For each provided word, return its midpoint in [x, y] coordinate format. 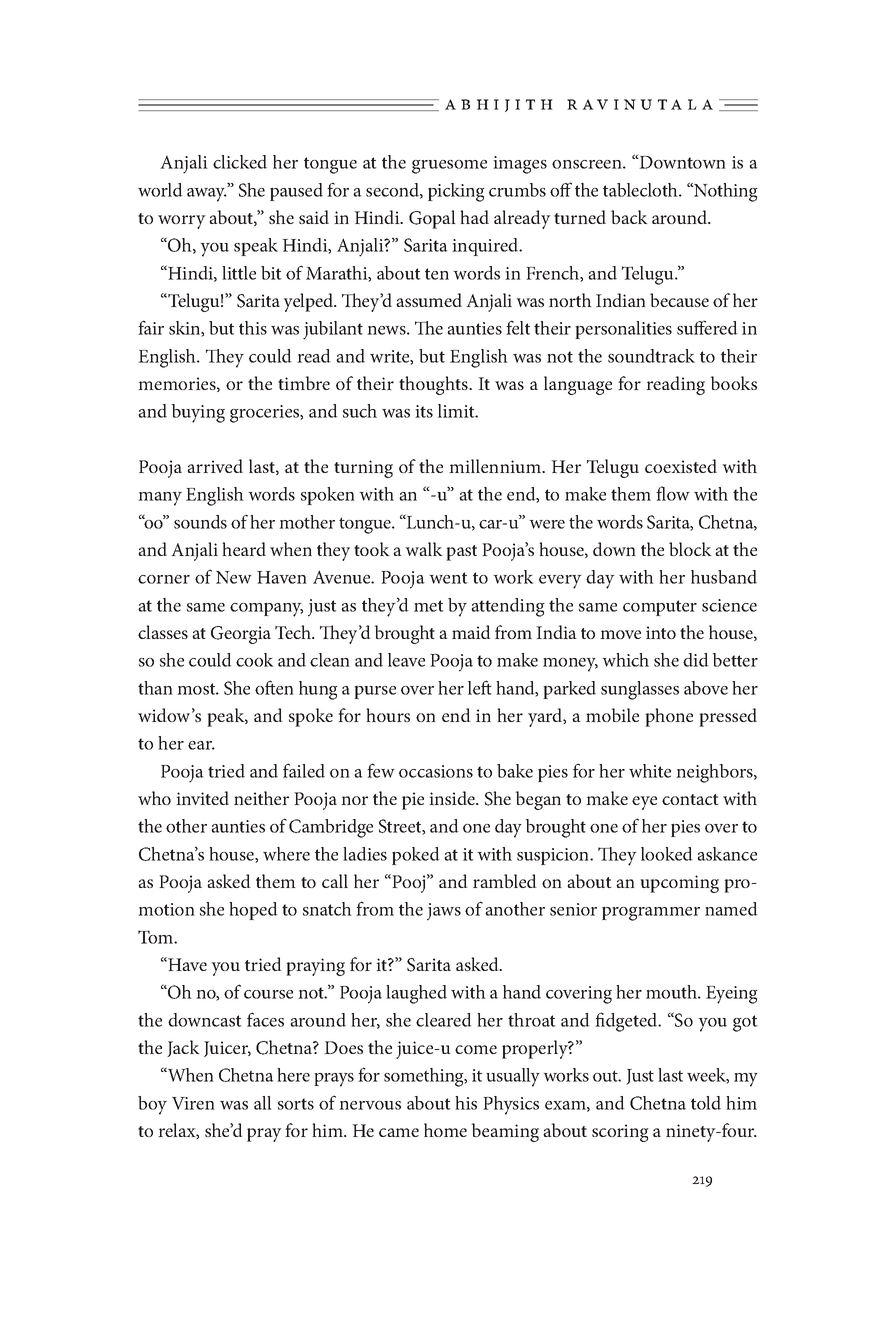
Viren [193, 1103]
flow [673, 493]
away [207, 194]
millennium [496, 466]
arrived [215, 466]
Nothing [725, 192]
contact [690, 799]
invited [202, 798]
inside [453, 798]
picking [456, 192]
